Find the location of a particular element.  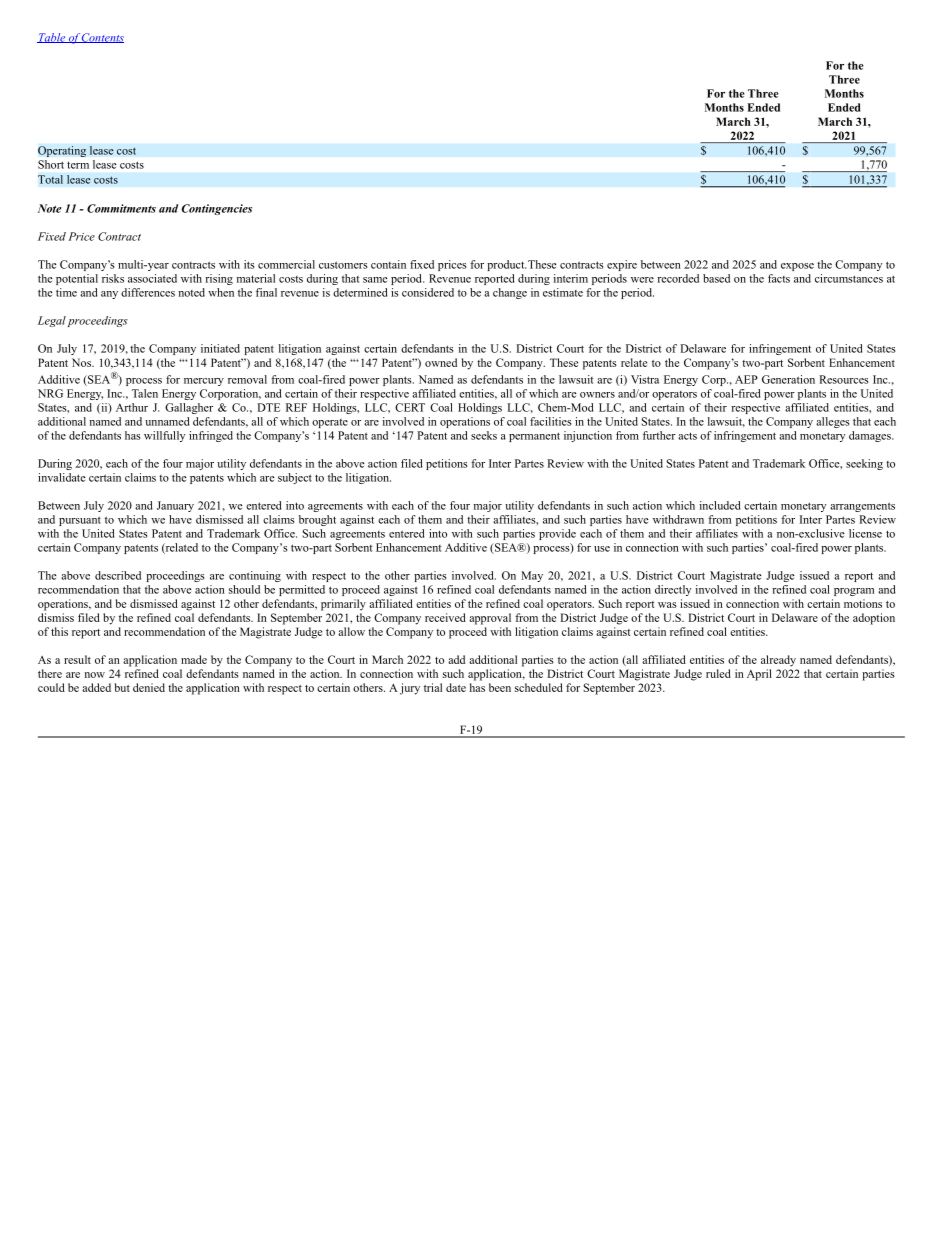

contain is located at coordinates (388, 264).
